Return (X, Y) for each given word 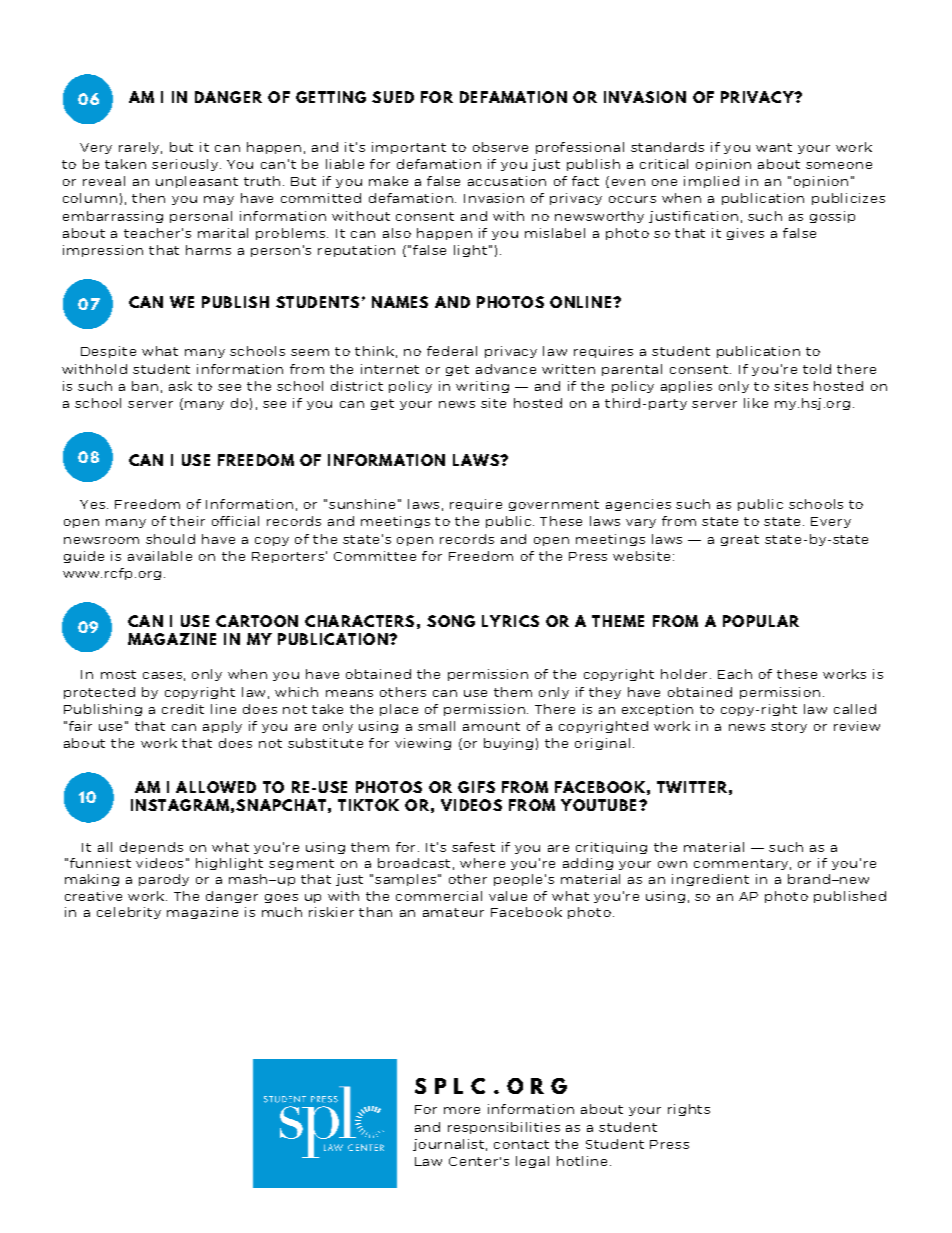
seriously (185, 165)
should (170, 539)
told (817, 369)
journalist (448, 1145)
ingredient (710, 880)
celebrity (129, 913)
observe (500, 147)
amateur (453, 912)
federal (452, 351)
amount (491, 726)
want (774, 147)
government (554, 505)
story (789, 727)
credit (183, 709)
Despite (108, 352)
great (740, 540)
